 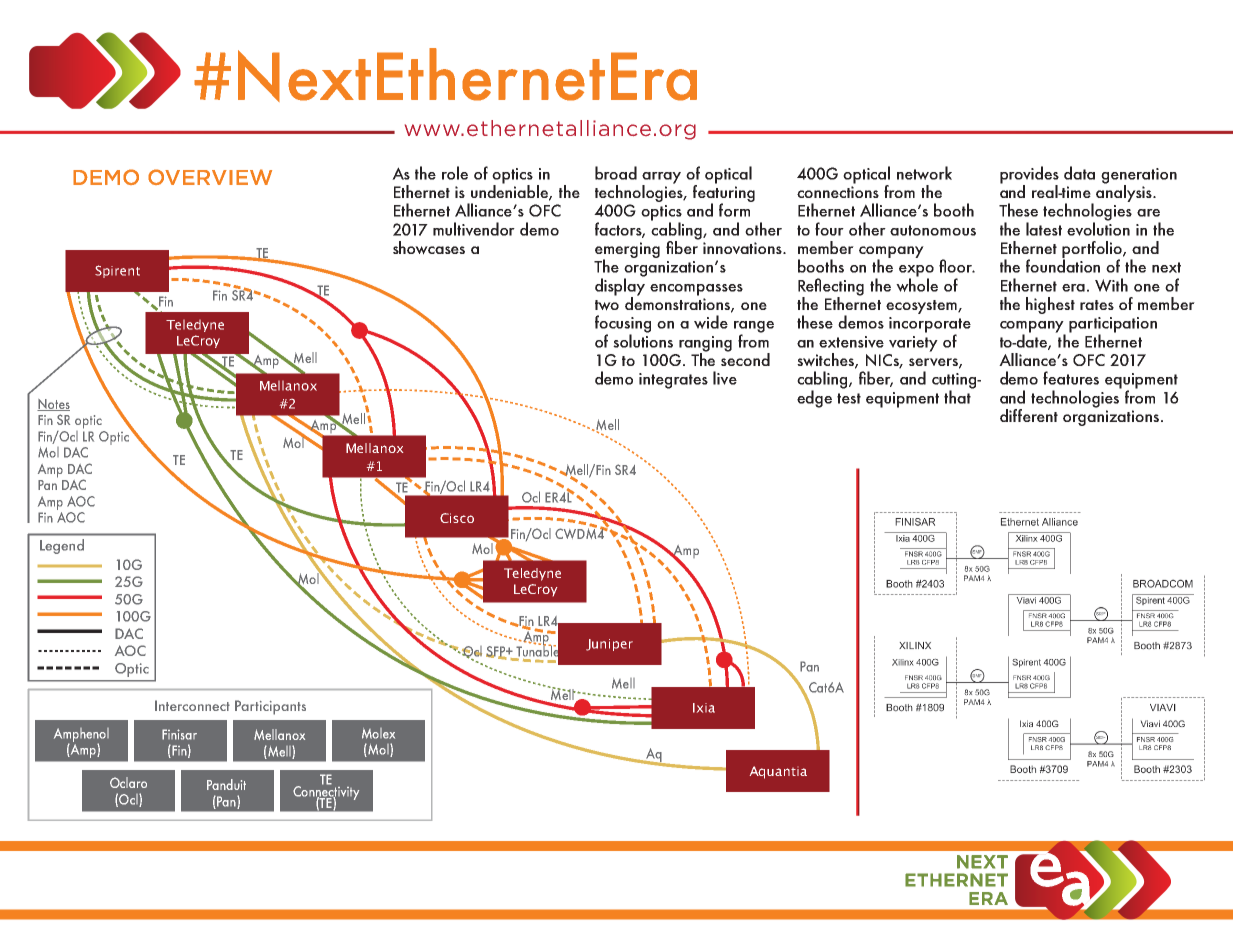 I want to click on OVERVIEW, so click(x=210, y=177).
